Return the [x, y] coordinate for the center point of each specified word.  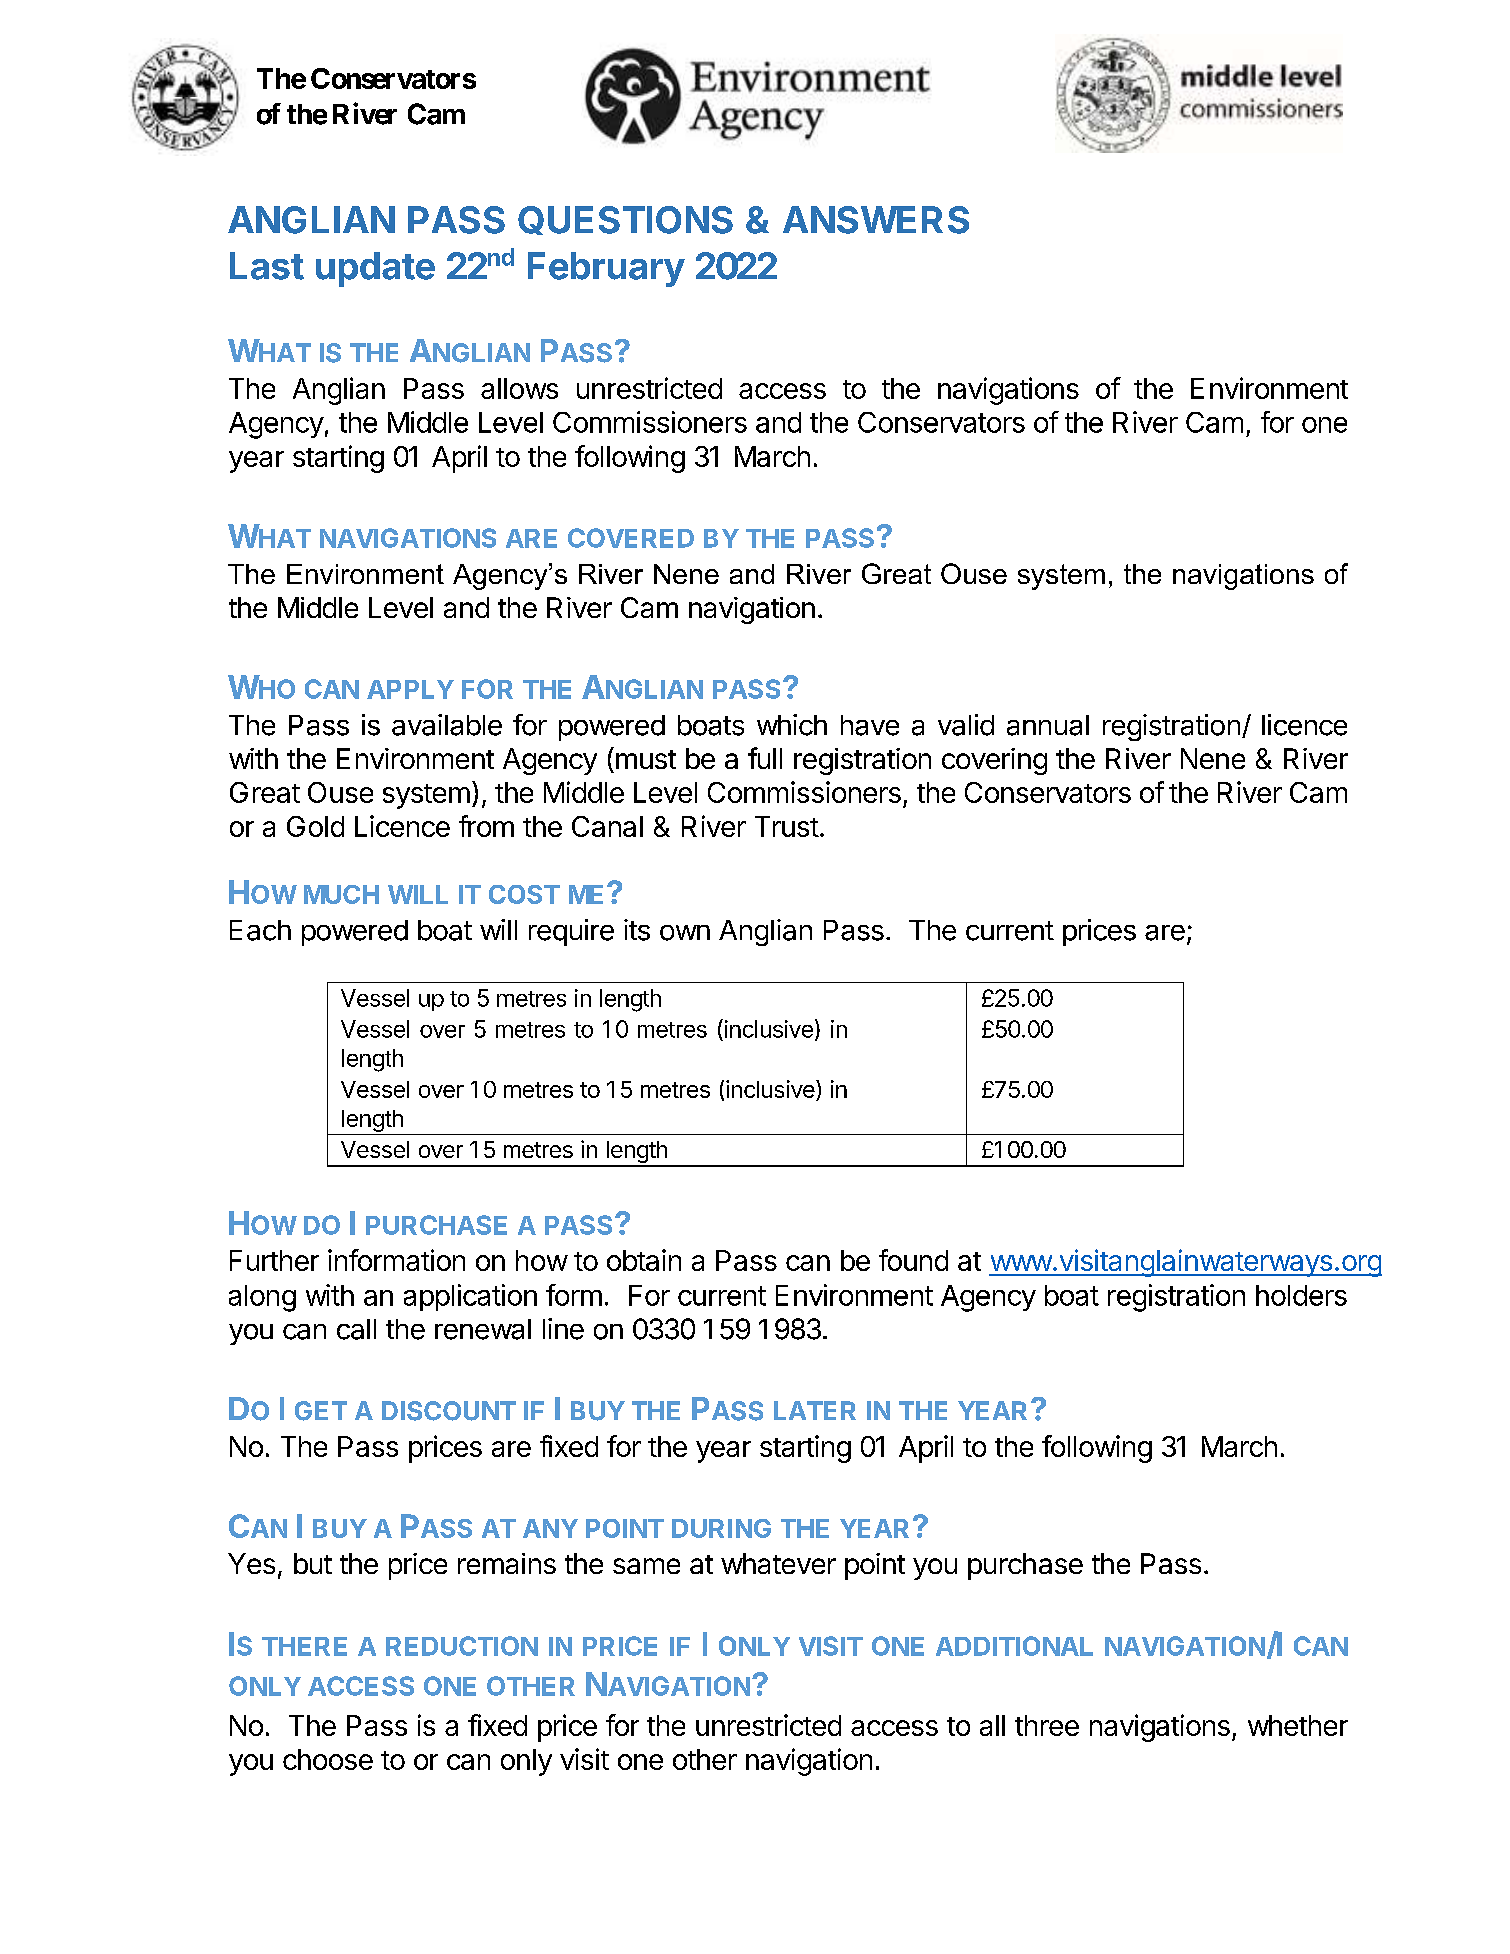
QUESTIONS [625, 220]
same [646, 1566]
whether [1298, 1725]
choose [328, 1759]
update [375, 269]
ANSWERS [876, 220]
